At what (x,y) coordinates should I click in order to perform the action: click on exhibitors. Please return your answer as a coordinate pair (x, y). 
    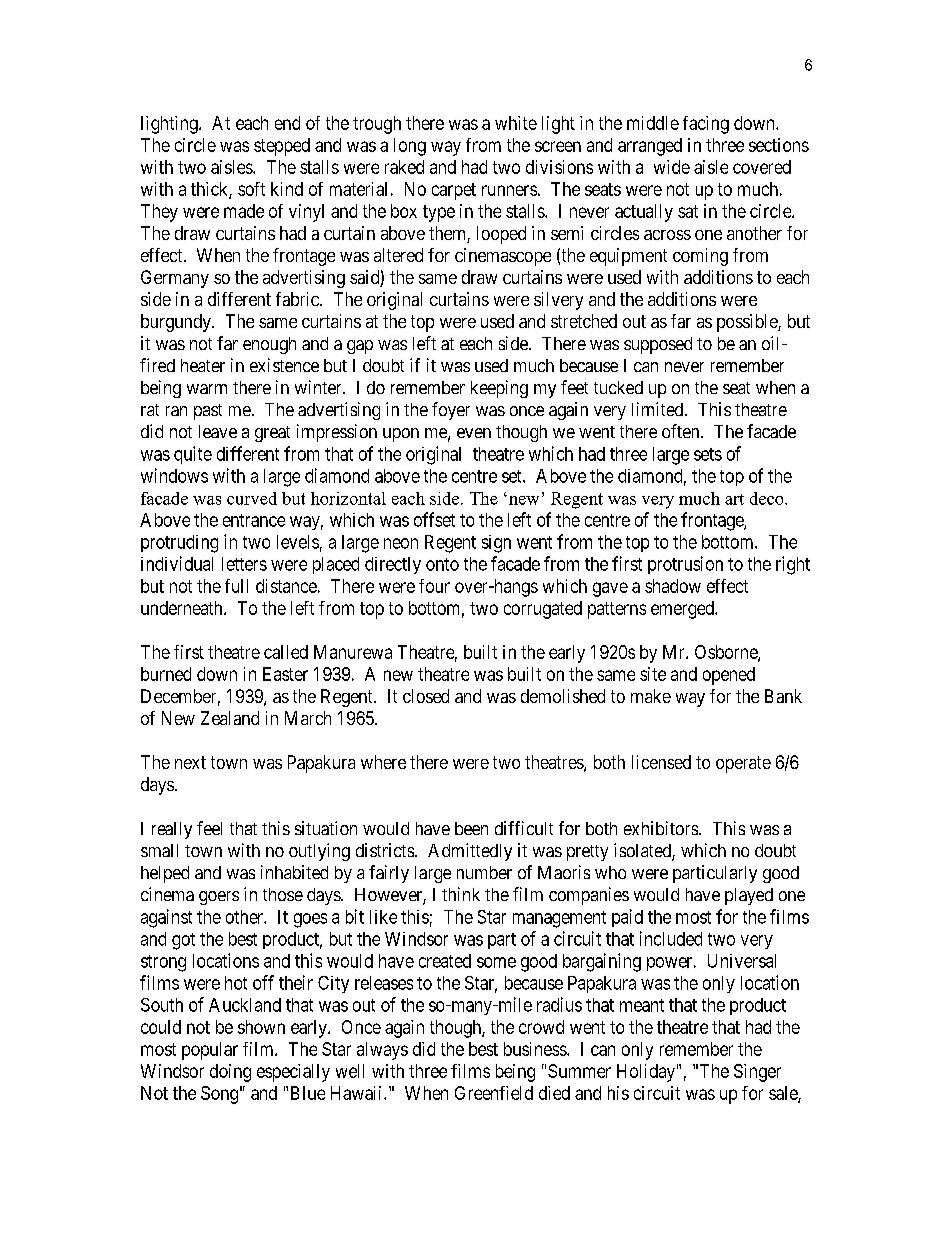
    Looking at the image, I should click on (661, 828).
